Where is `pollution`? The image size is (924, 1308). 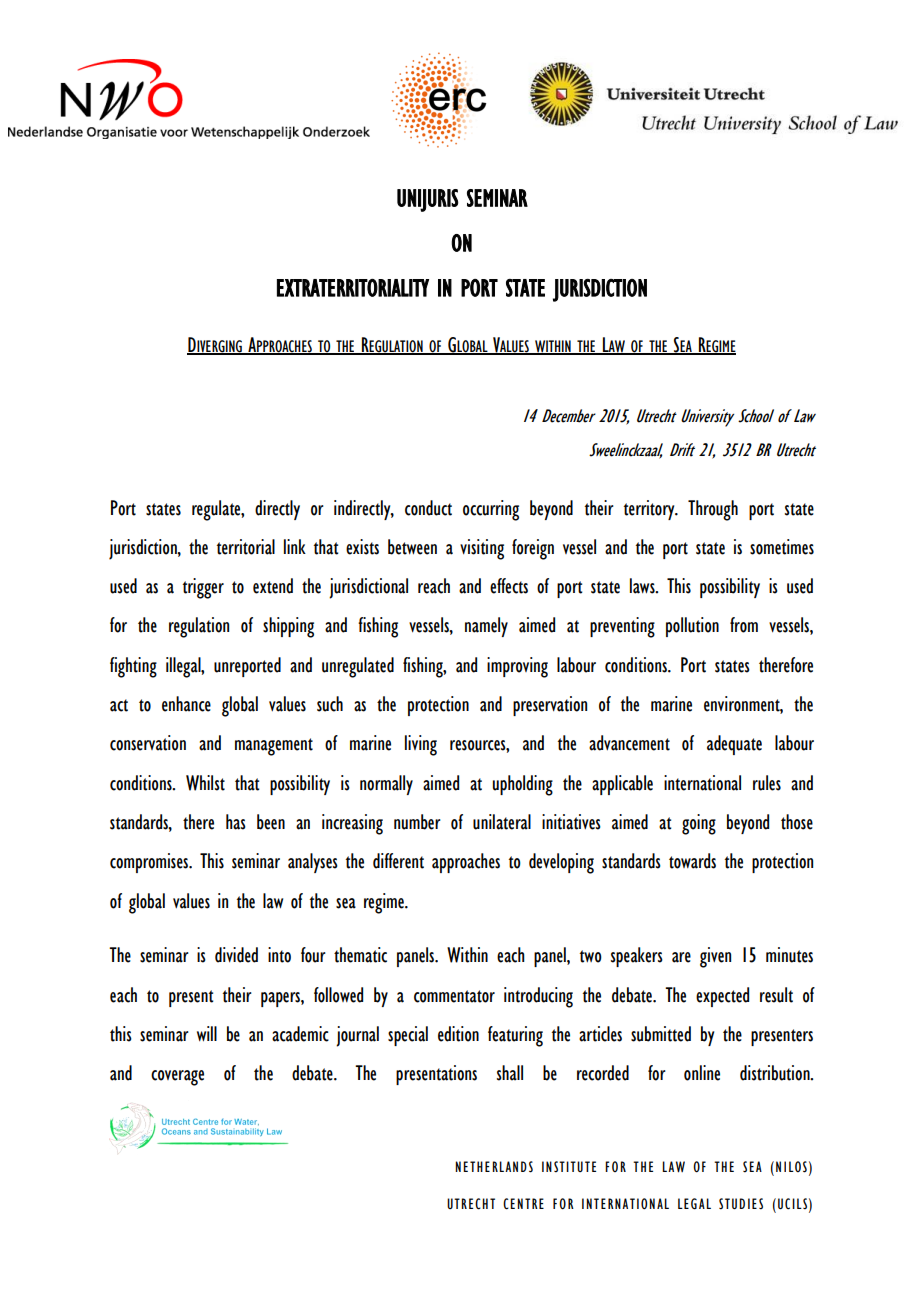
pollution is located at coordinates (692, 627).
